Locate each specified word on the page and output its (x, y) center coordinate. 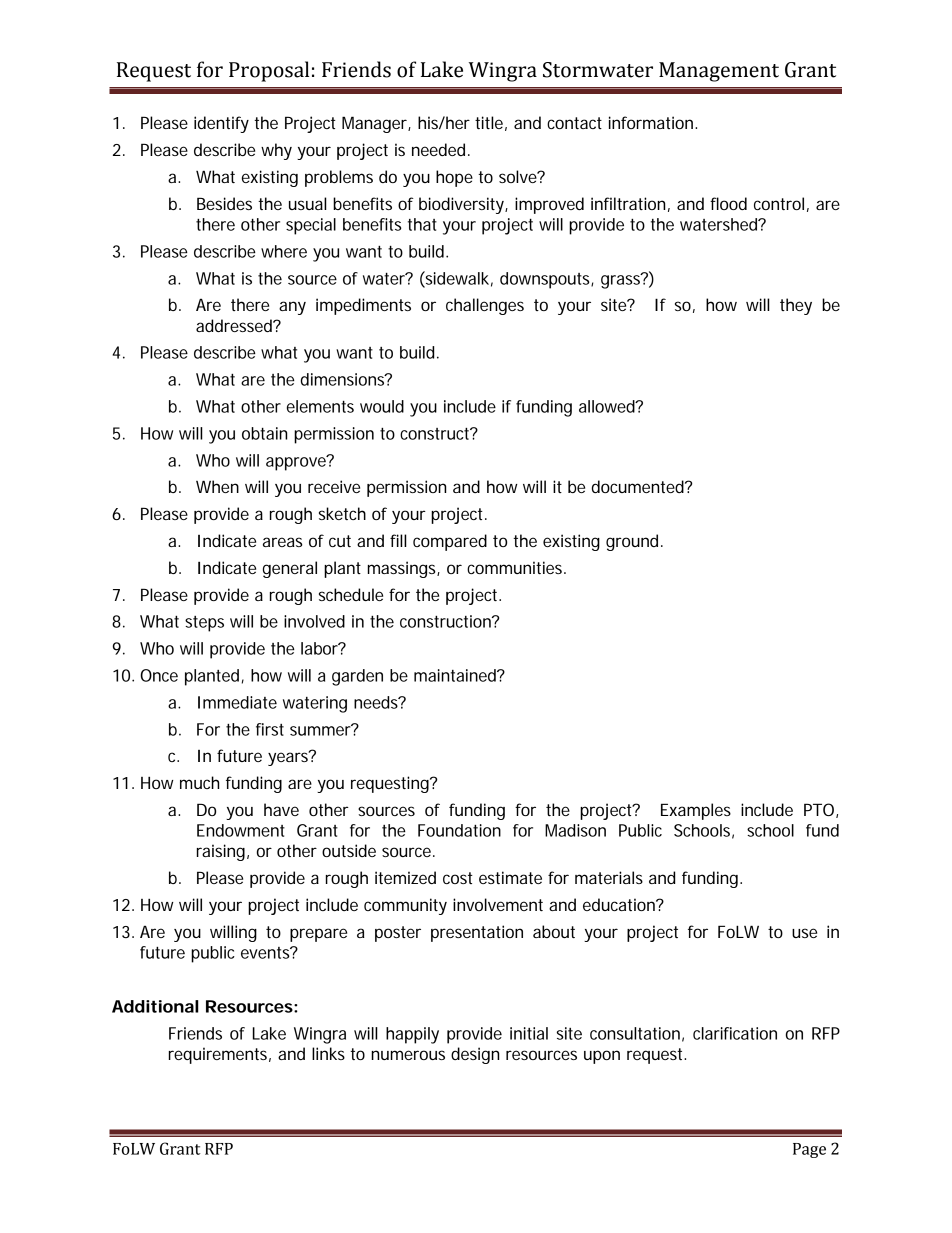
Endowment (241, 830)
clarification (735, 1033)
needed (438, 149)
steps (204, 624)
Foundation (459, 830)
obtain (264, 433)
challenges (485, 306)
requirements (220, 1055)
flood (728, 203)
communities (516, 567)
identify (221, 124)
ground (632, 542)
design (475, 1055)
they (796, 306)
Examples (696, 811)
